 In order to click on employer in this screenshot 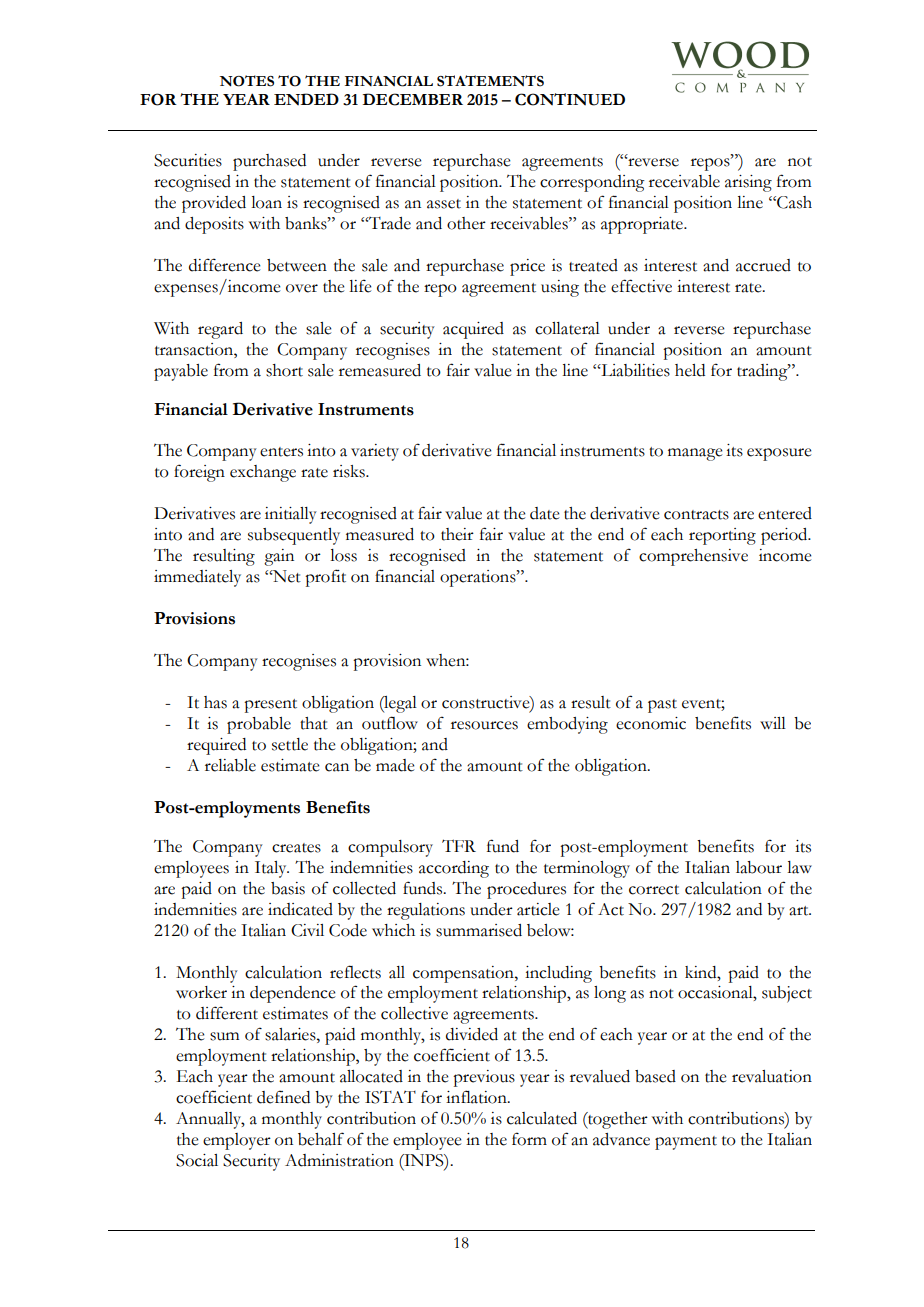, I will do `click(237, 1141)`.
